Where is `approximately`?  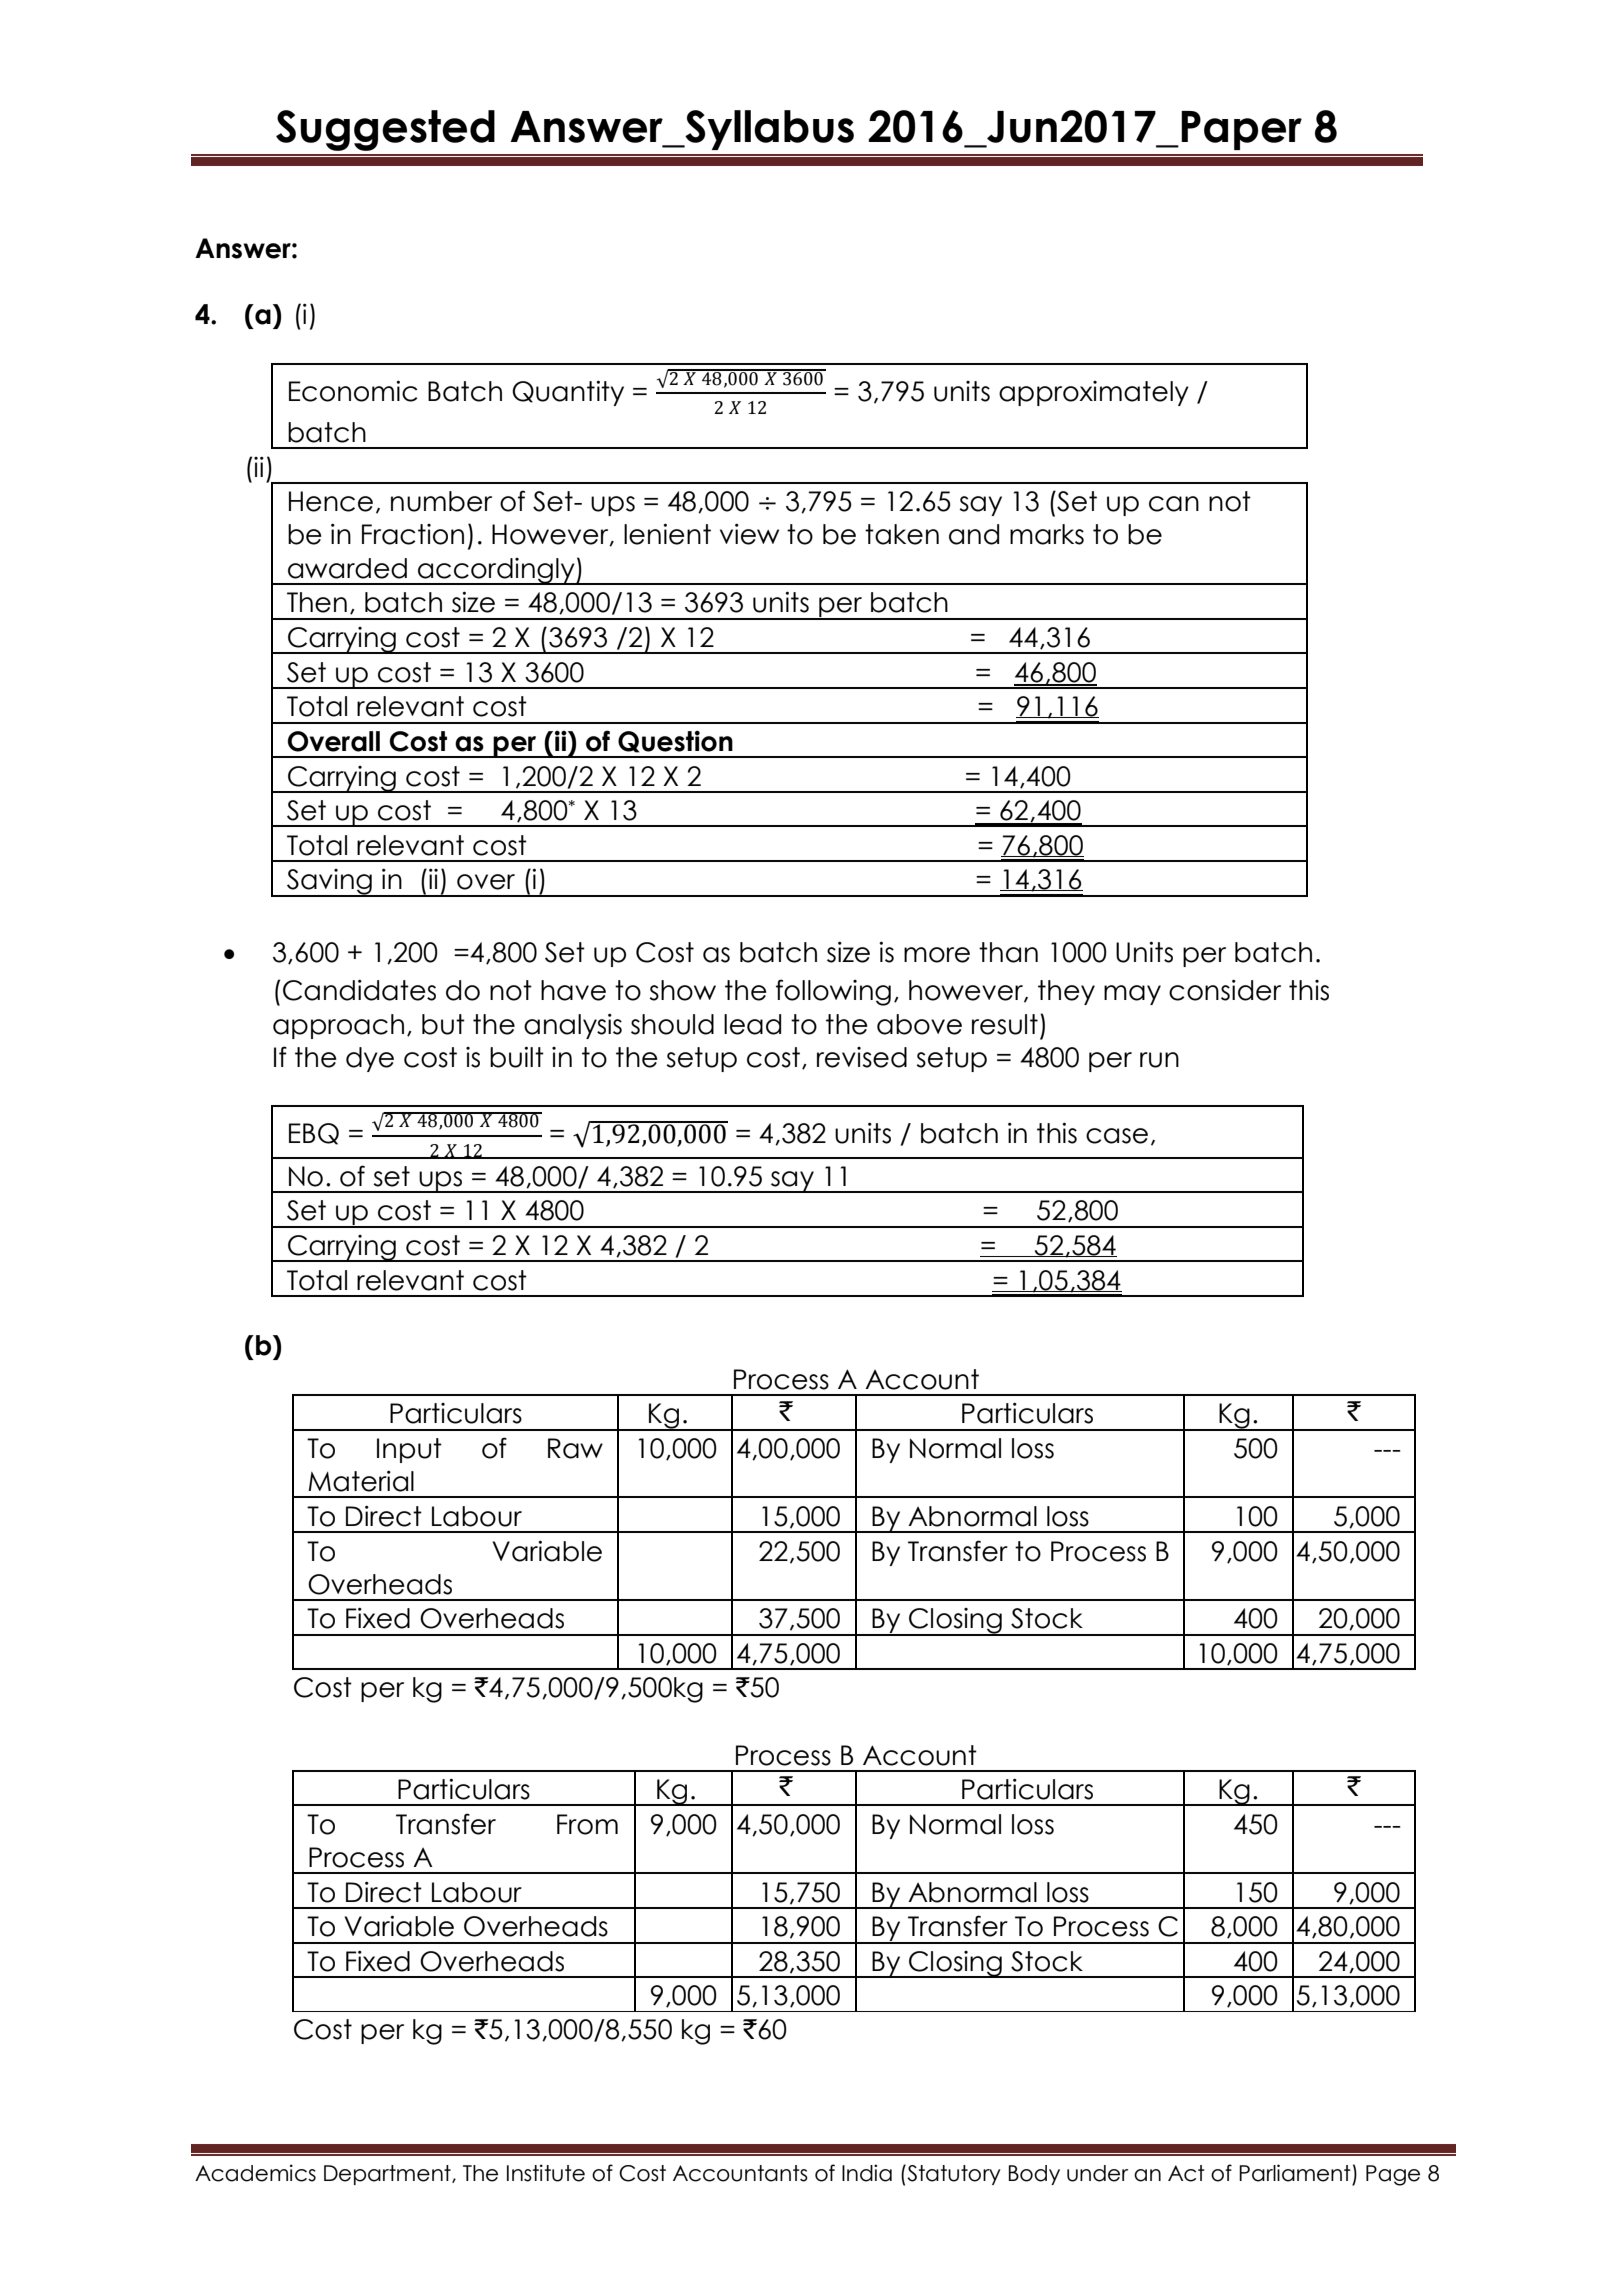
approximately is located at coordinates (1094, 393).
